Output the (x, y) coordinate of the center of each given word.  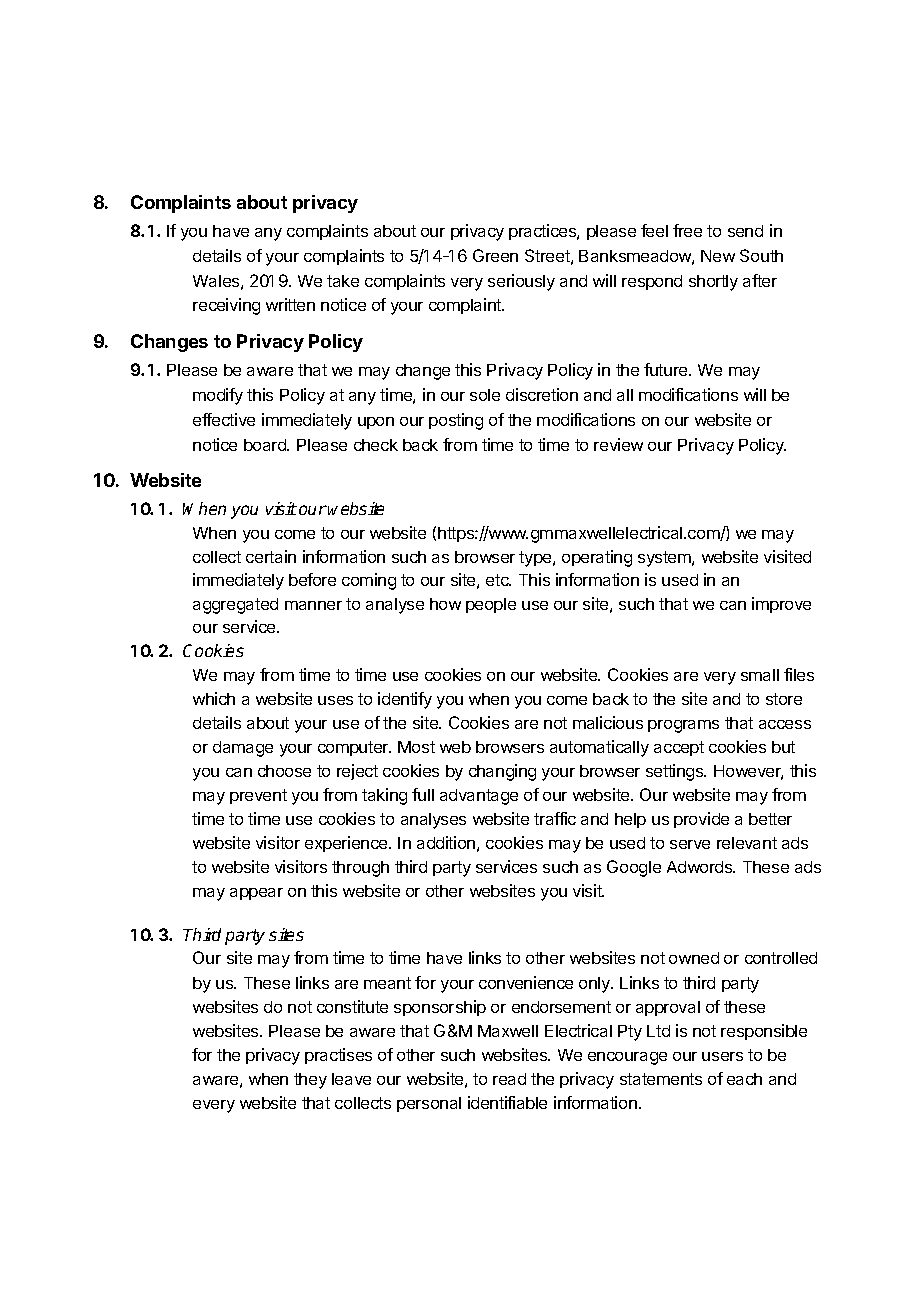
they (310, 1081)
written (290, 304)
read (509, 1079)
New (718, 256)
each (744, 1079)
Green (495, 255)
